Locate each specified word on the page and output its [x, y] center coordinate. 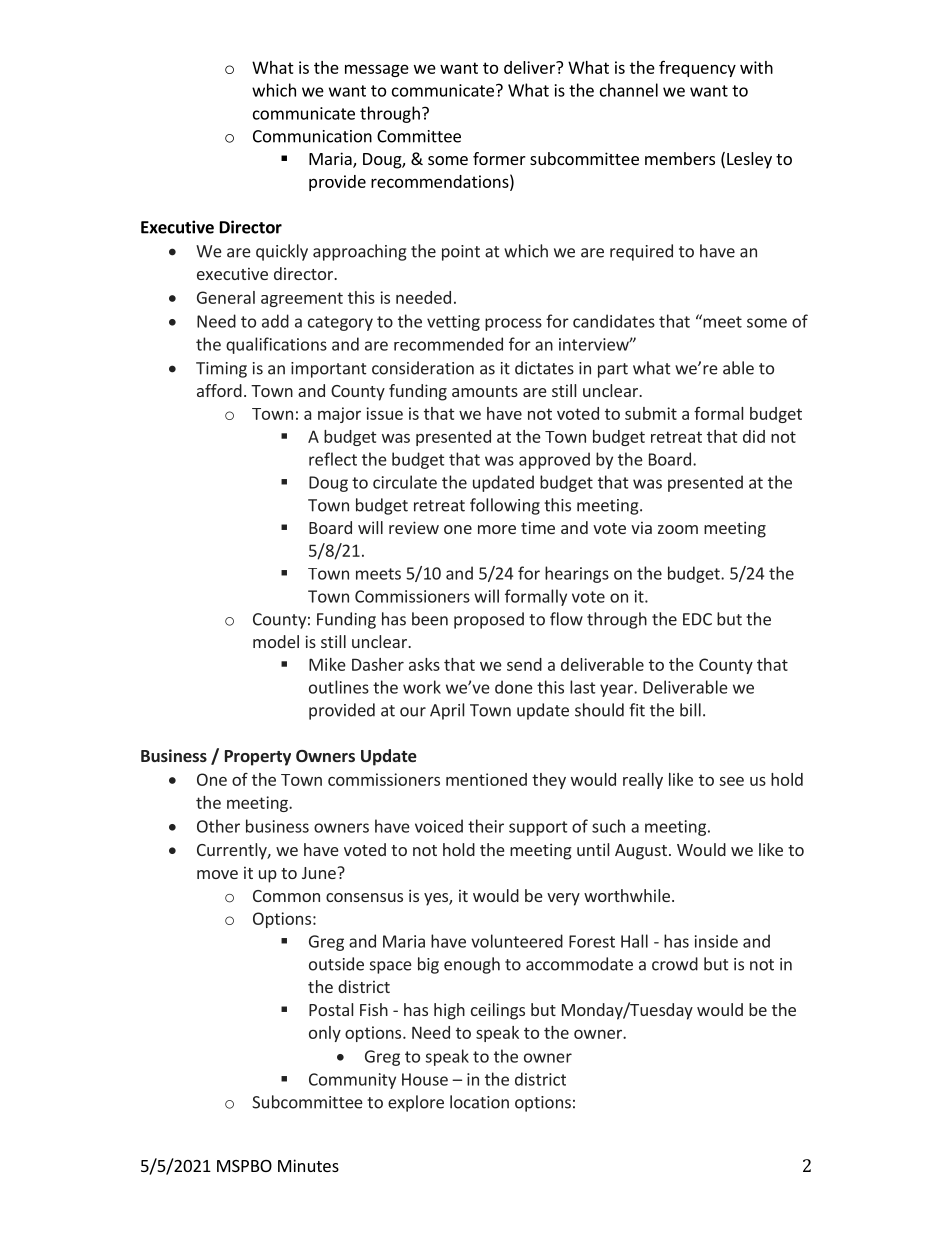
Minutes [308, 1165]
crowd [675, 964]
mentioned [486, 779]
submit [651, 413]
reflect [333, 459]
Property [258, 758]
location [479, 1102]
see [731, 781]
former [499, 158]
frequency [697, 68]
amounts [485, 391]
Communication [312, 136]
